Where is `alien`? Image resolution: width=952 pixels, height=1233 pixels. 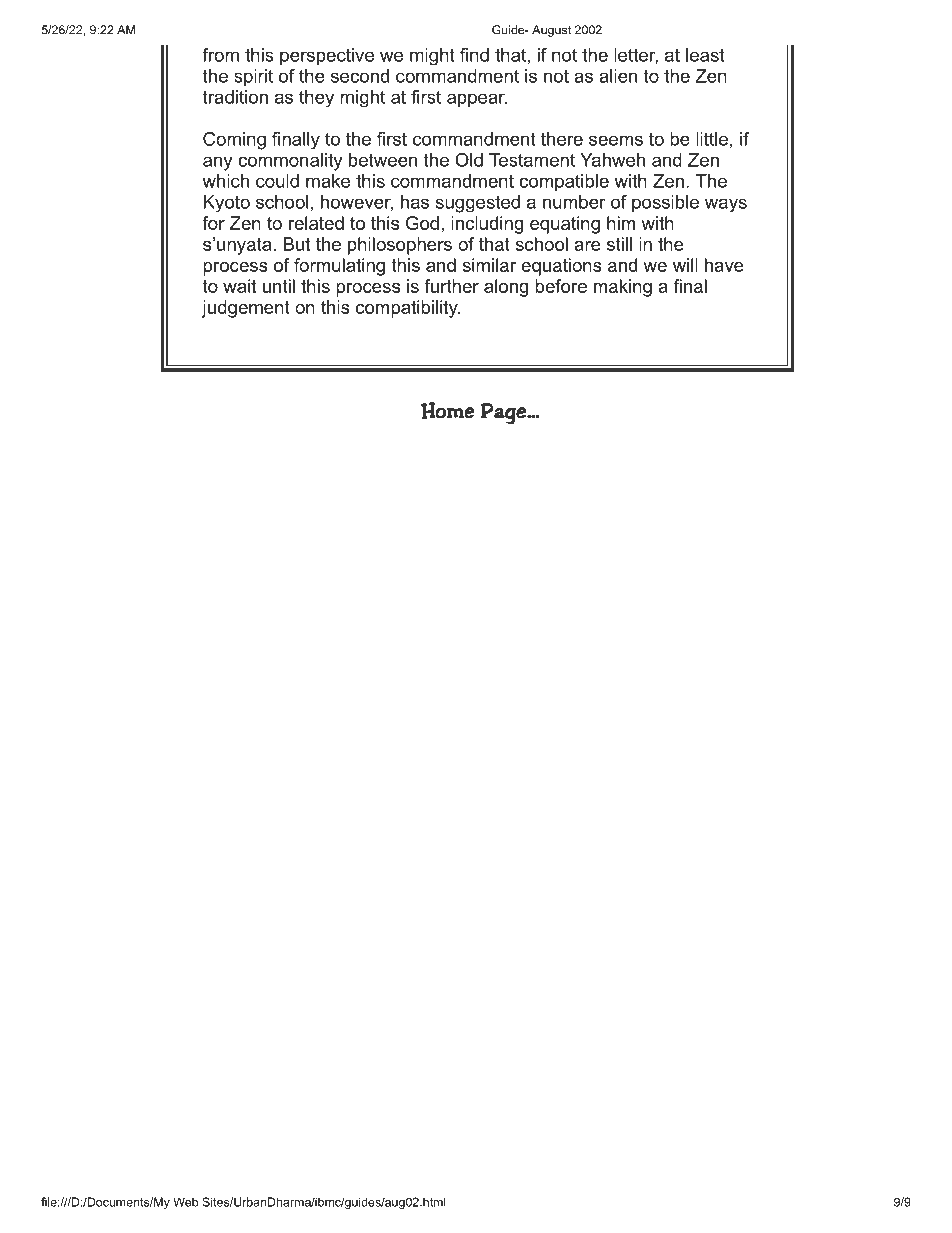 alien is located at coordinates (618, 76).
